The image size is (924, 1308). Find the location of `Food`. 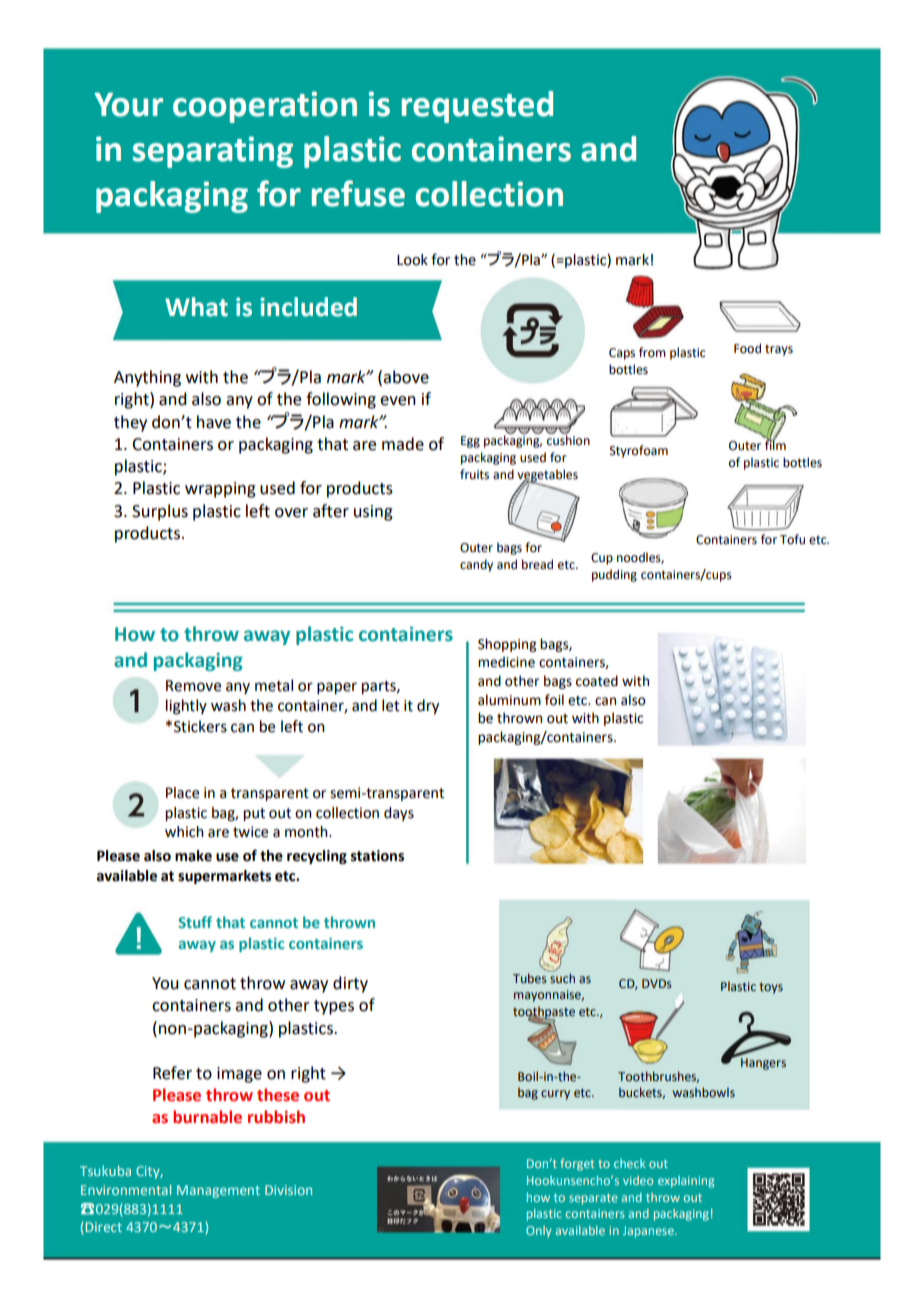

Food is located at coordinates (747, 348).
